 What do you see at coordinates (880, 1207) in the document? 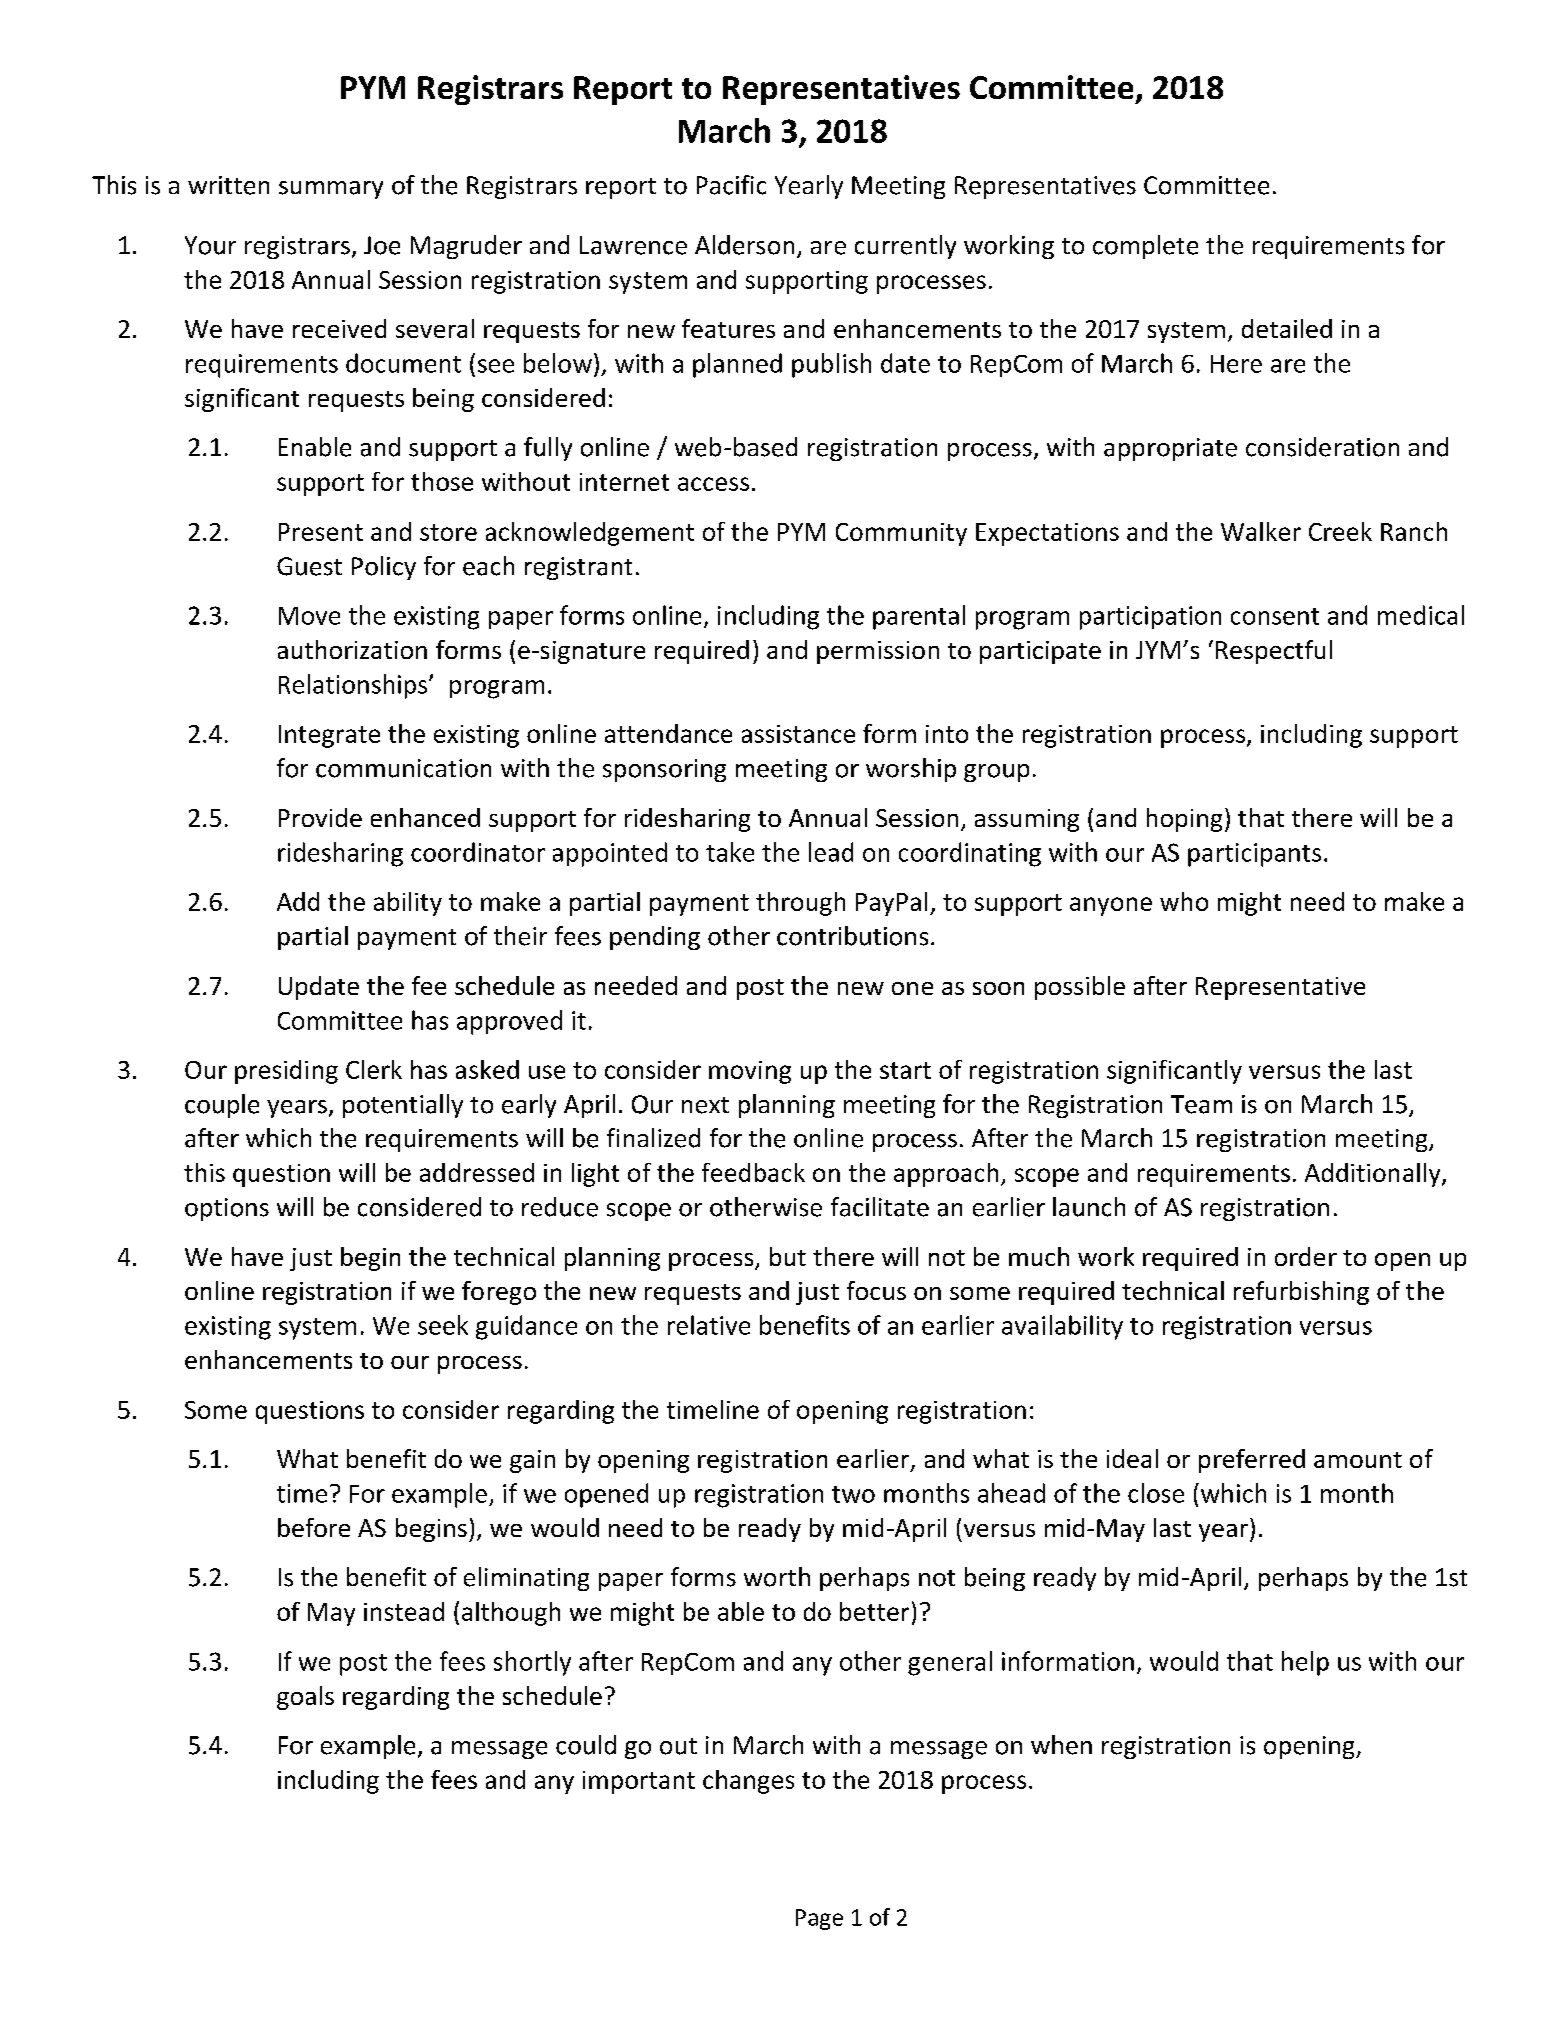
I see `facilitate` at bounding box center [880, 1207].
